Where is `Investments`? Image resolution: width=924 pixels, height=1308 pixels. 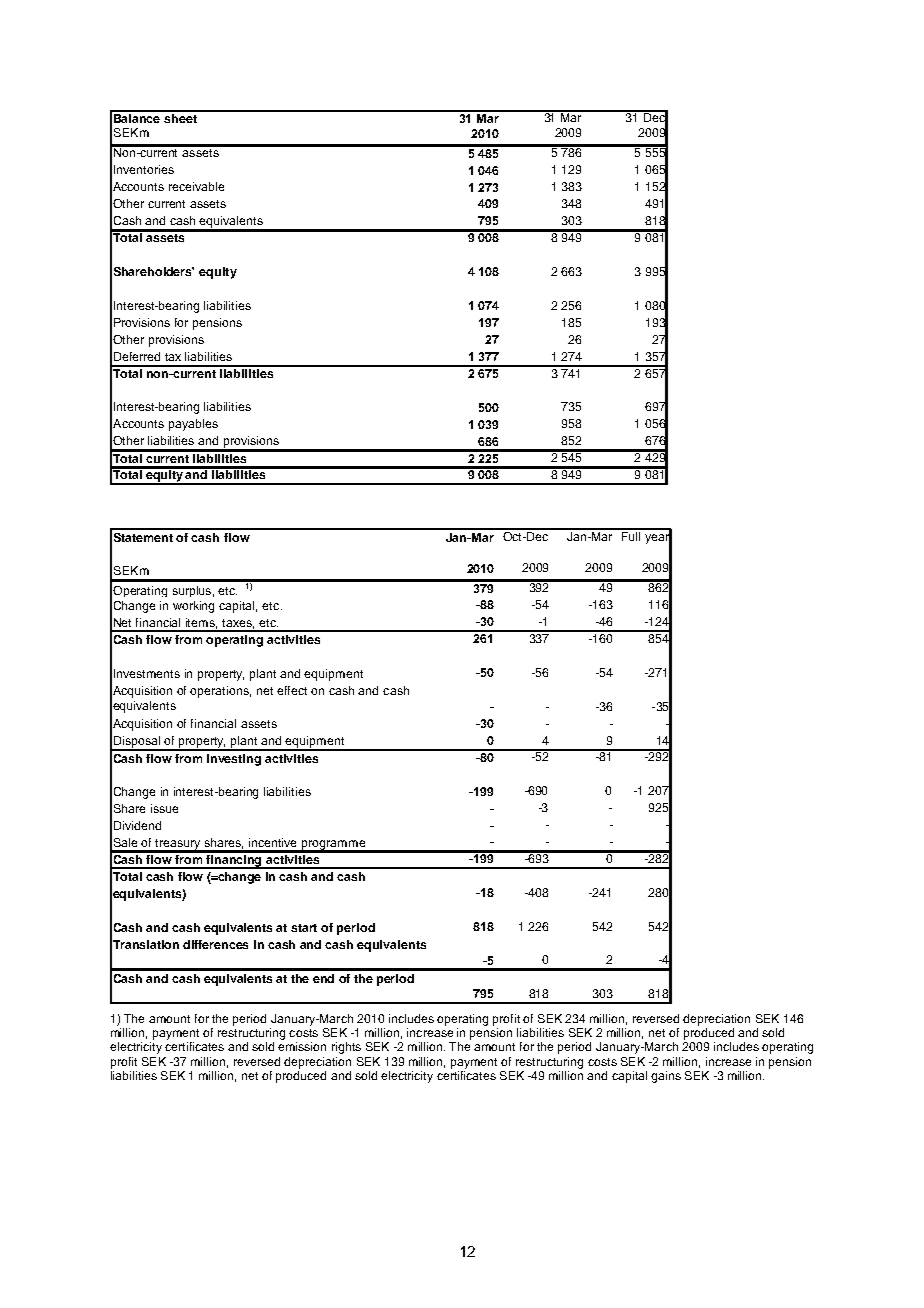
Investments is located at coordinates (147, 673).
